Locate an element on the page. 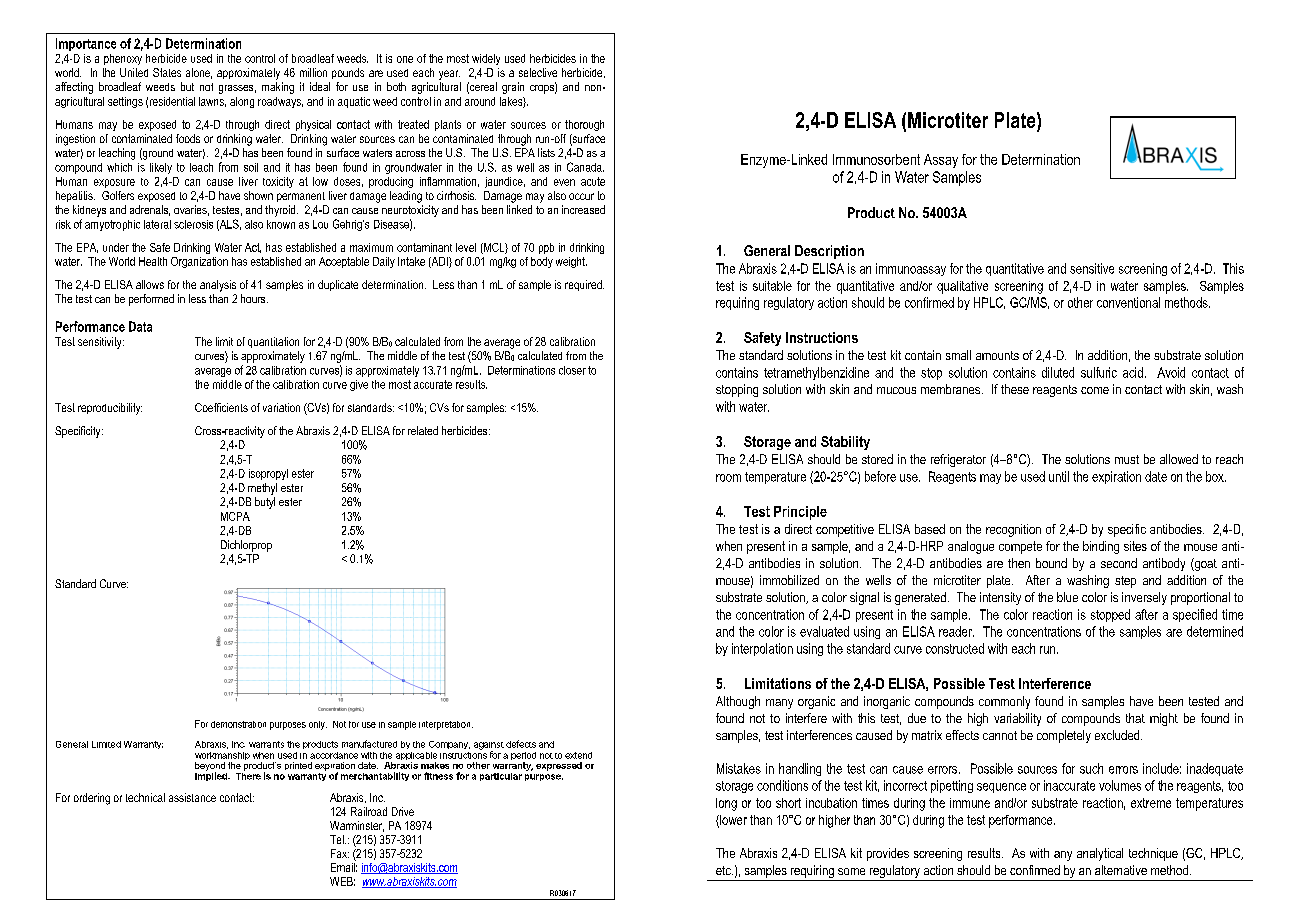 Image resolution: width=1308 pixels, height=924 pixels. isopropyl is located at coordinates (268, 474).
